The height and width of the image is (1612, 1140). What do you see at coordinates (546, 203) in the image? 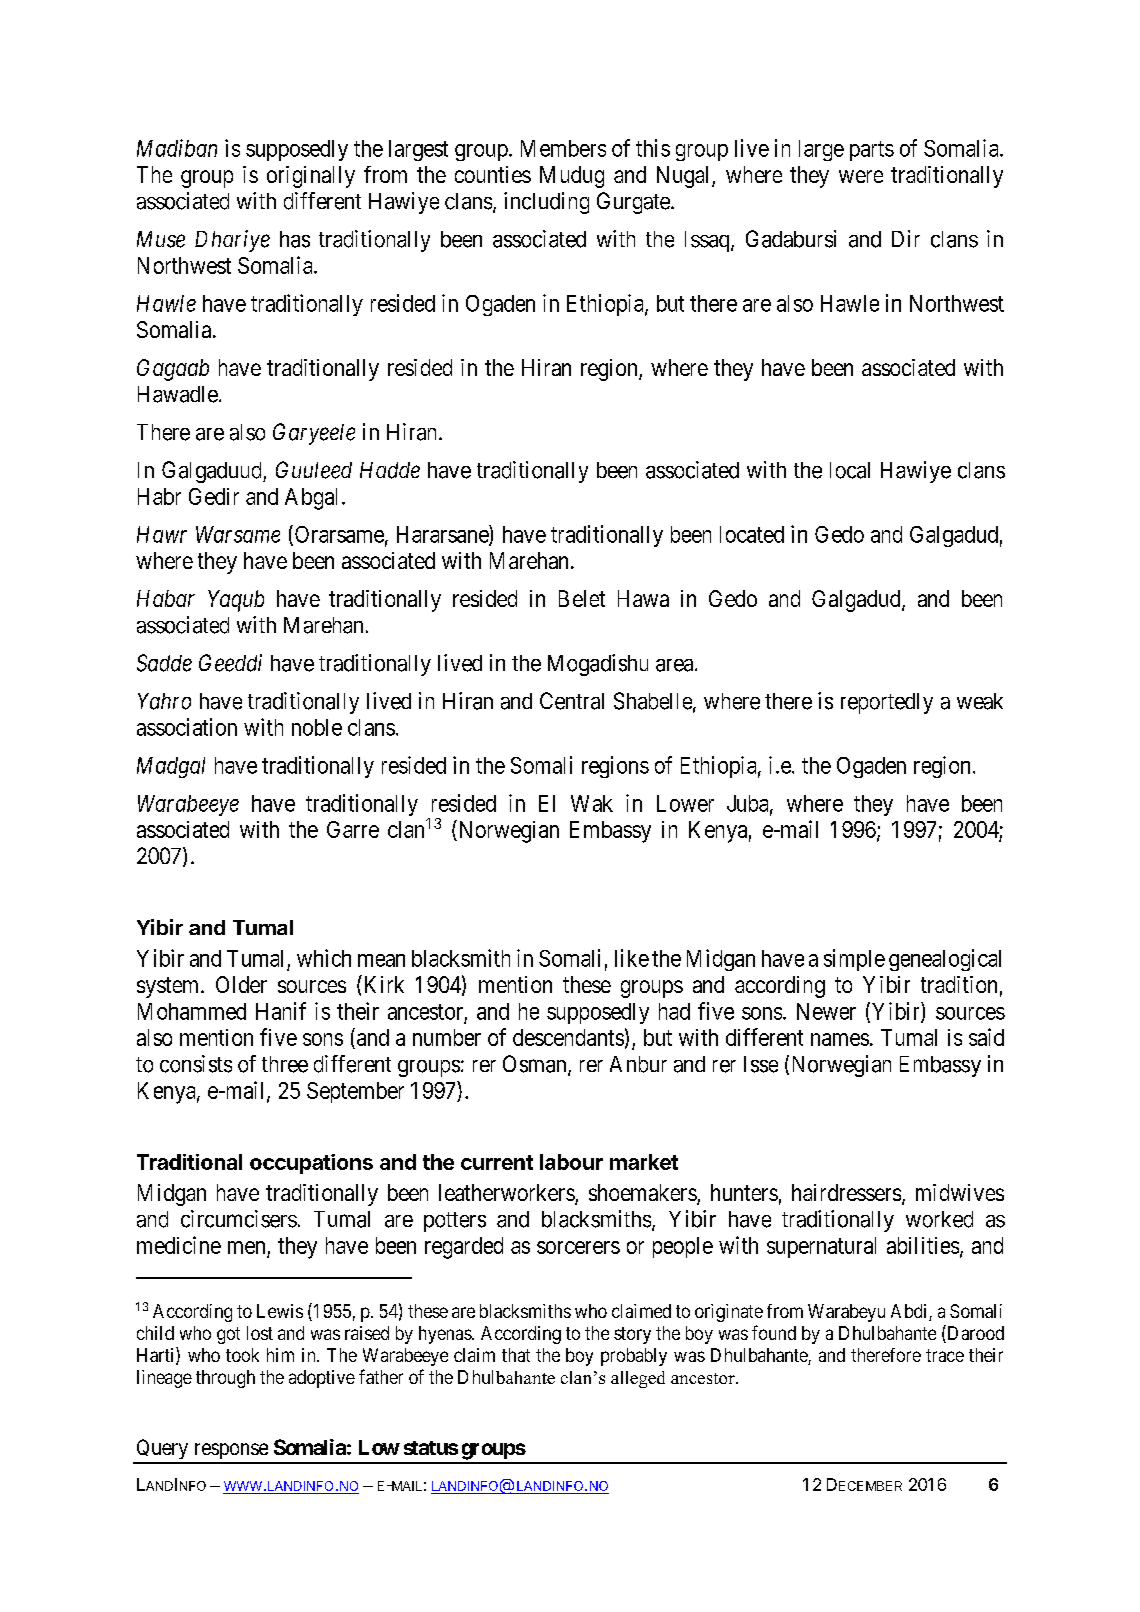
I see `including` at bounding box center [546, 203].
